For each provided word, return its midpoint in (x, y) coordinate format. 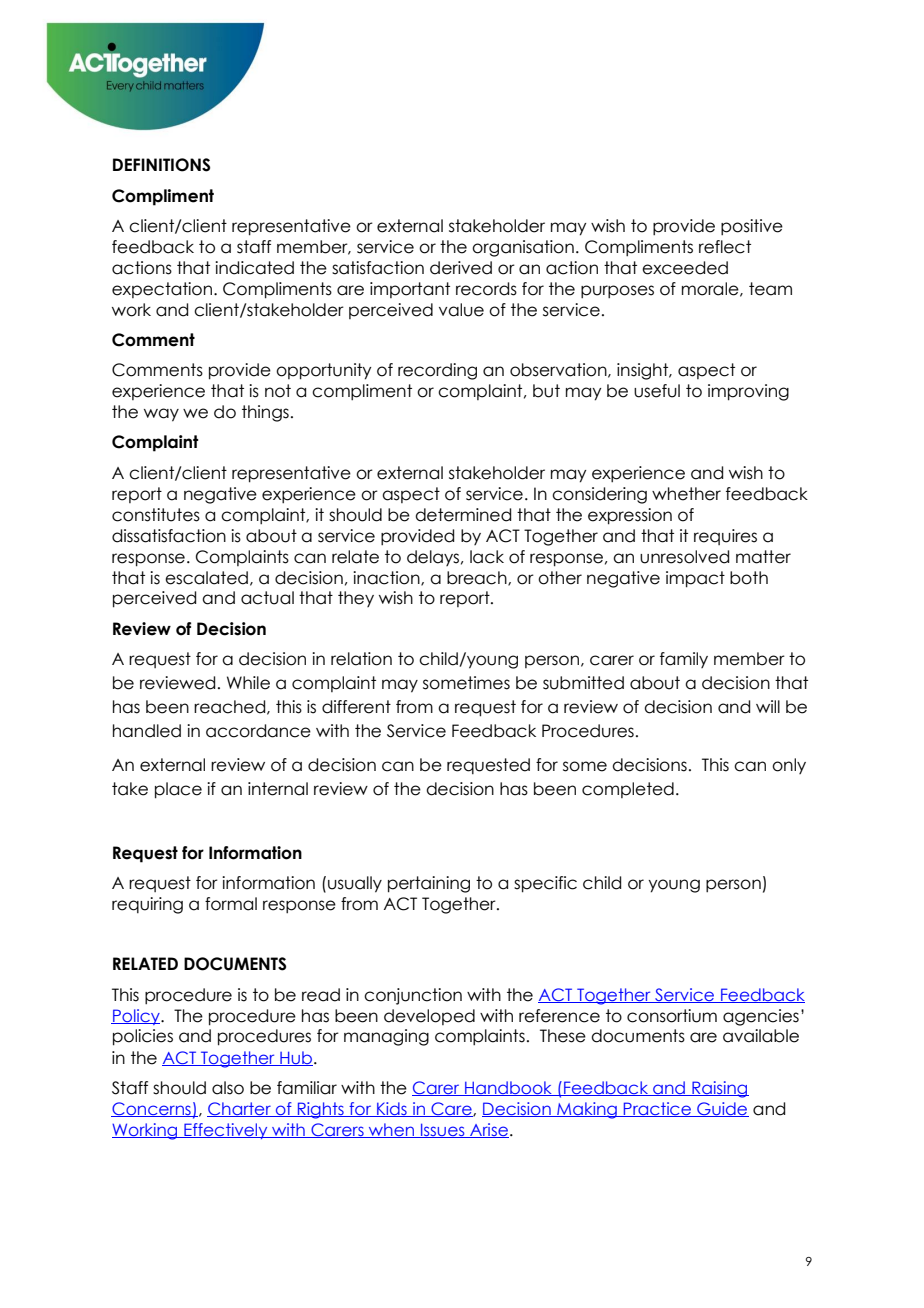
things (265, 413)
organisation (523, 248)
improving (748, 392)
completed (628, 790)
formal (231, 904)
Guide (722, 1109)
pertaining (429, 884)
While (248, 683)
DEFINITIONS (161, 165)
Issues (443, 1130)
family (684, 660)
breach (478, 578)
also (228, 1088)
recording (437, 371)
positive (752, 227)
